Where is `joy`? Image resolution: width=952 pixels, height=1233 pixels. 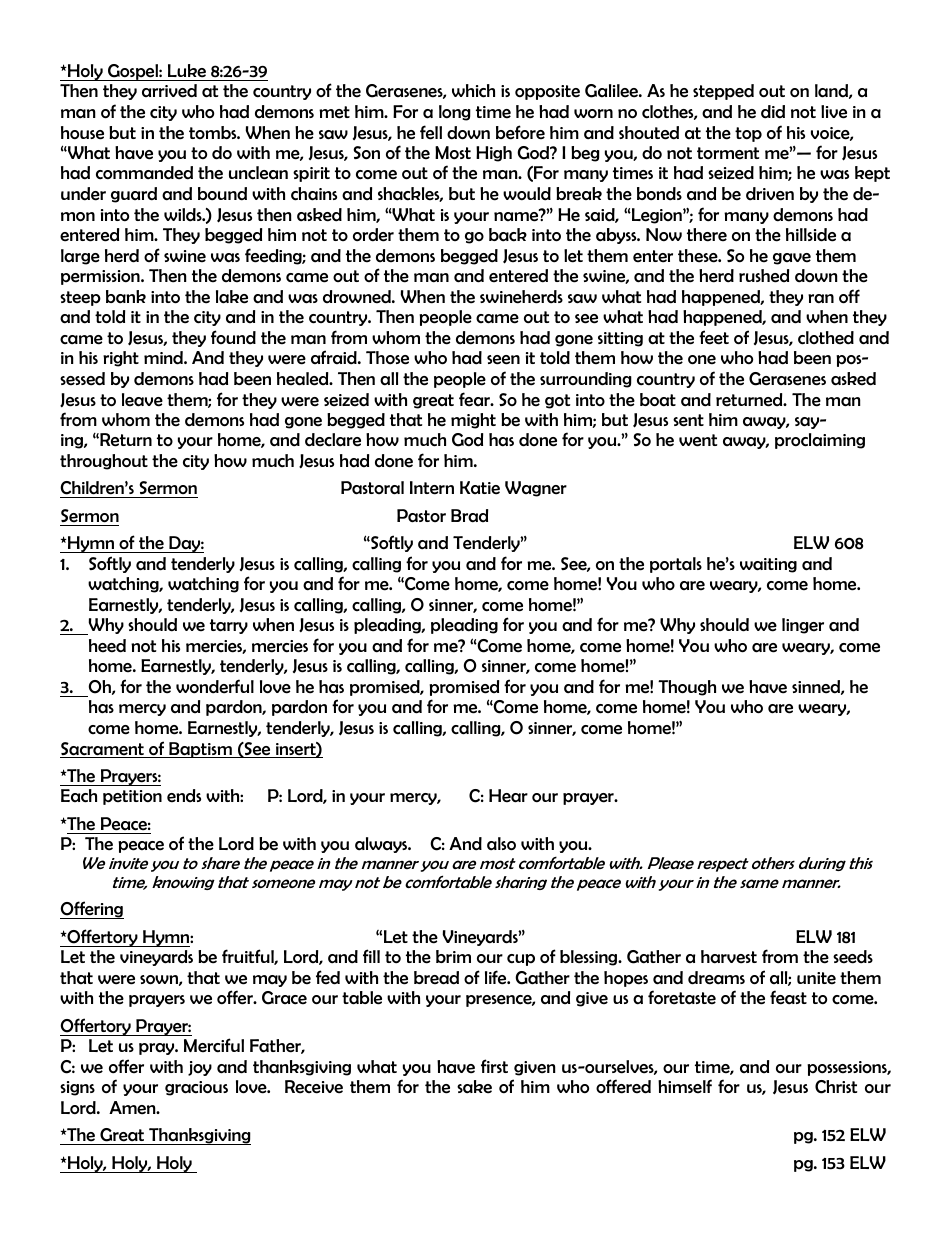
joy is located at coordinates (200, 1068).
